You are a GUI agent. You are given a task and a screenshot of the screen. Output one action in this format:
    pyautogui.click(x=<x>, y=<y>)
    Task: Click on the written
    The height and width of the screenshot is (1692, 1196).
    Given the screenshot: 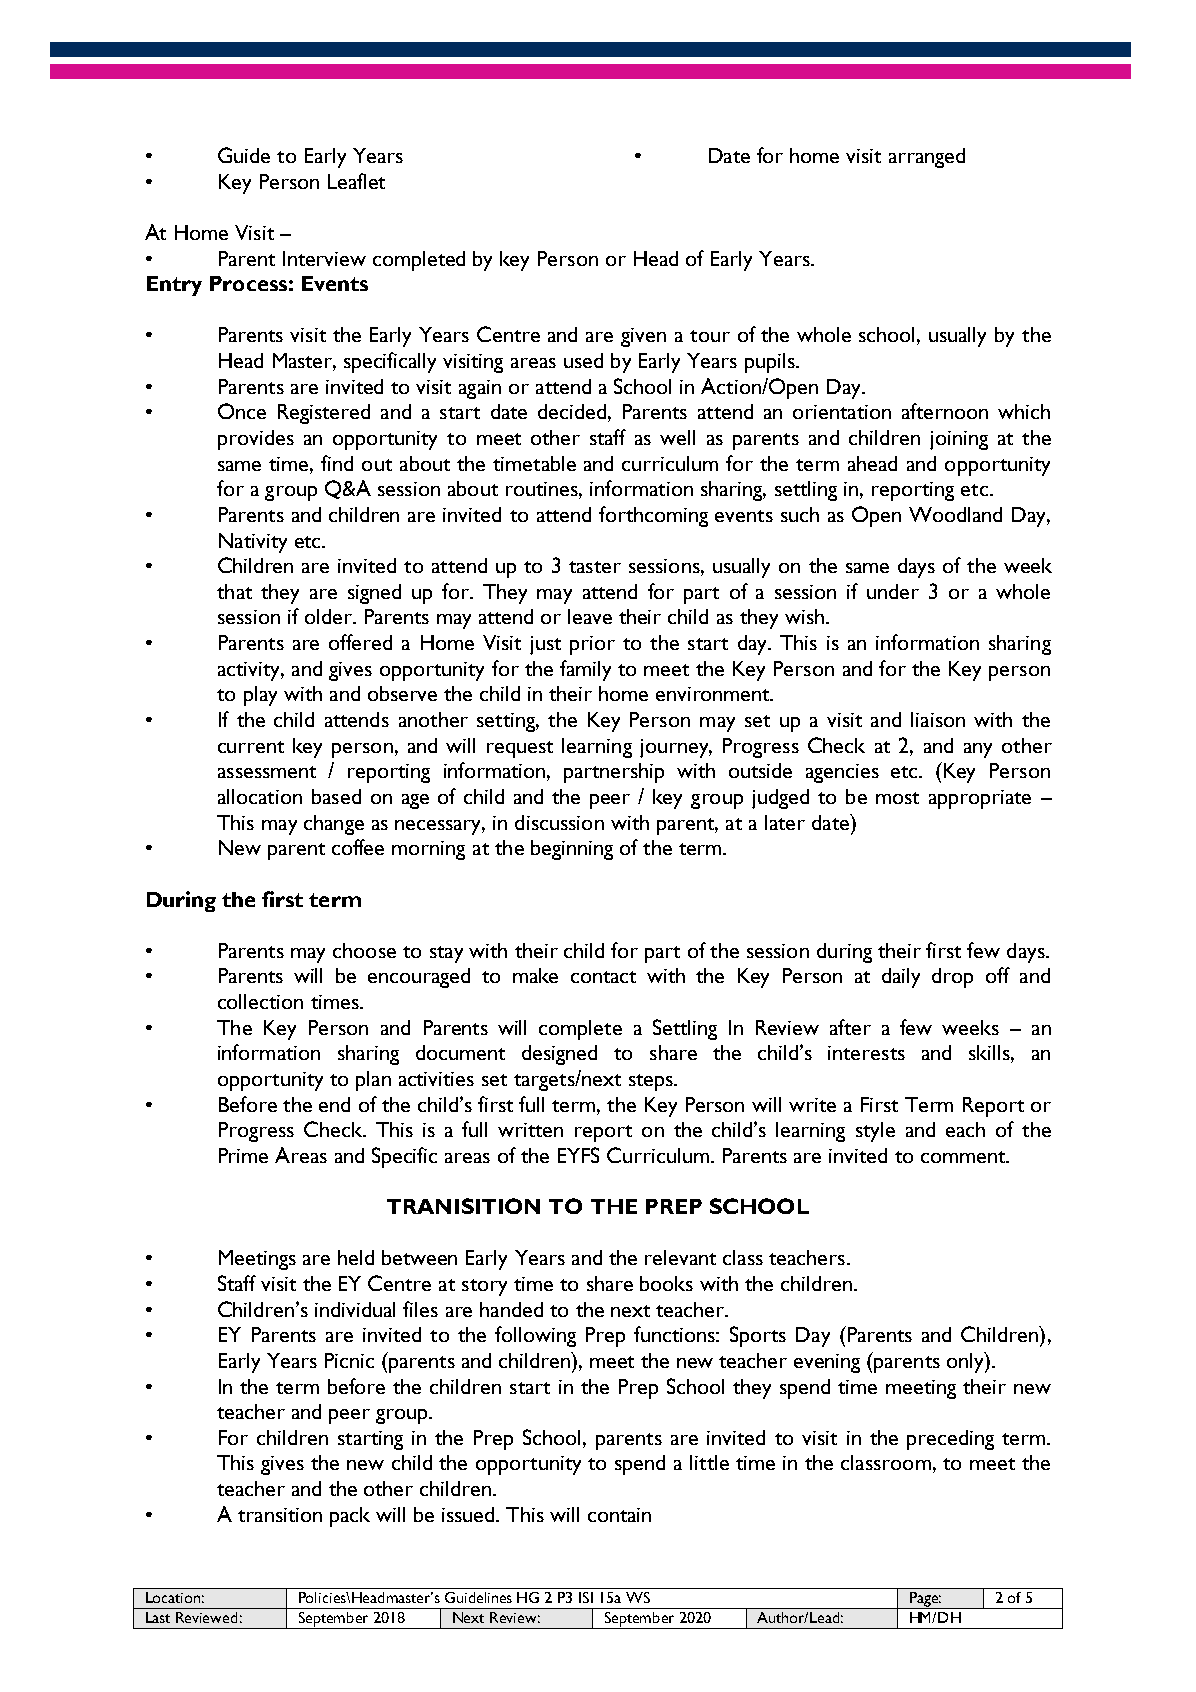 What is the action you would take?
    pyautogui.click(x=530, y=1130)
